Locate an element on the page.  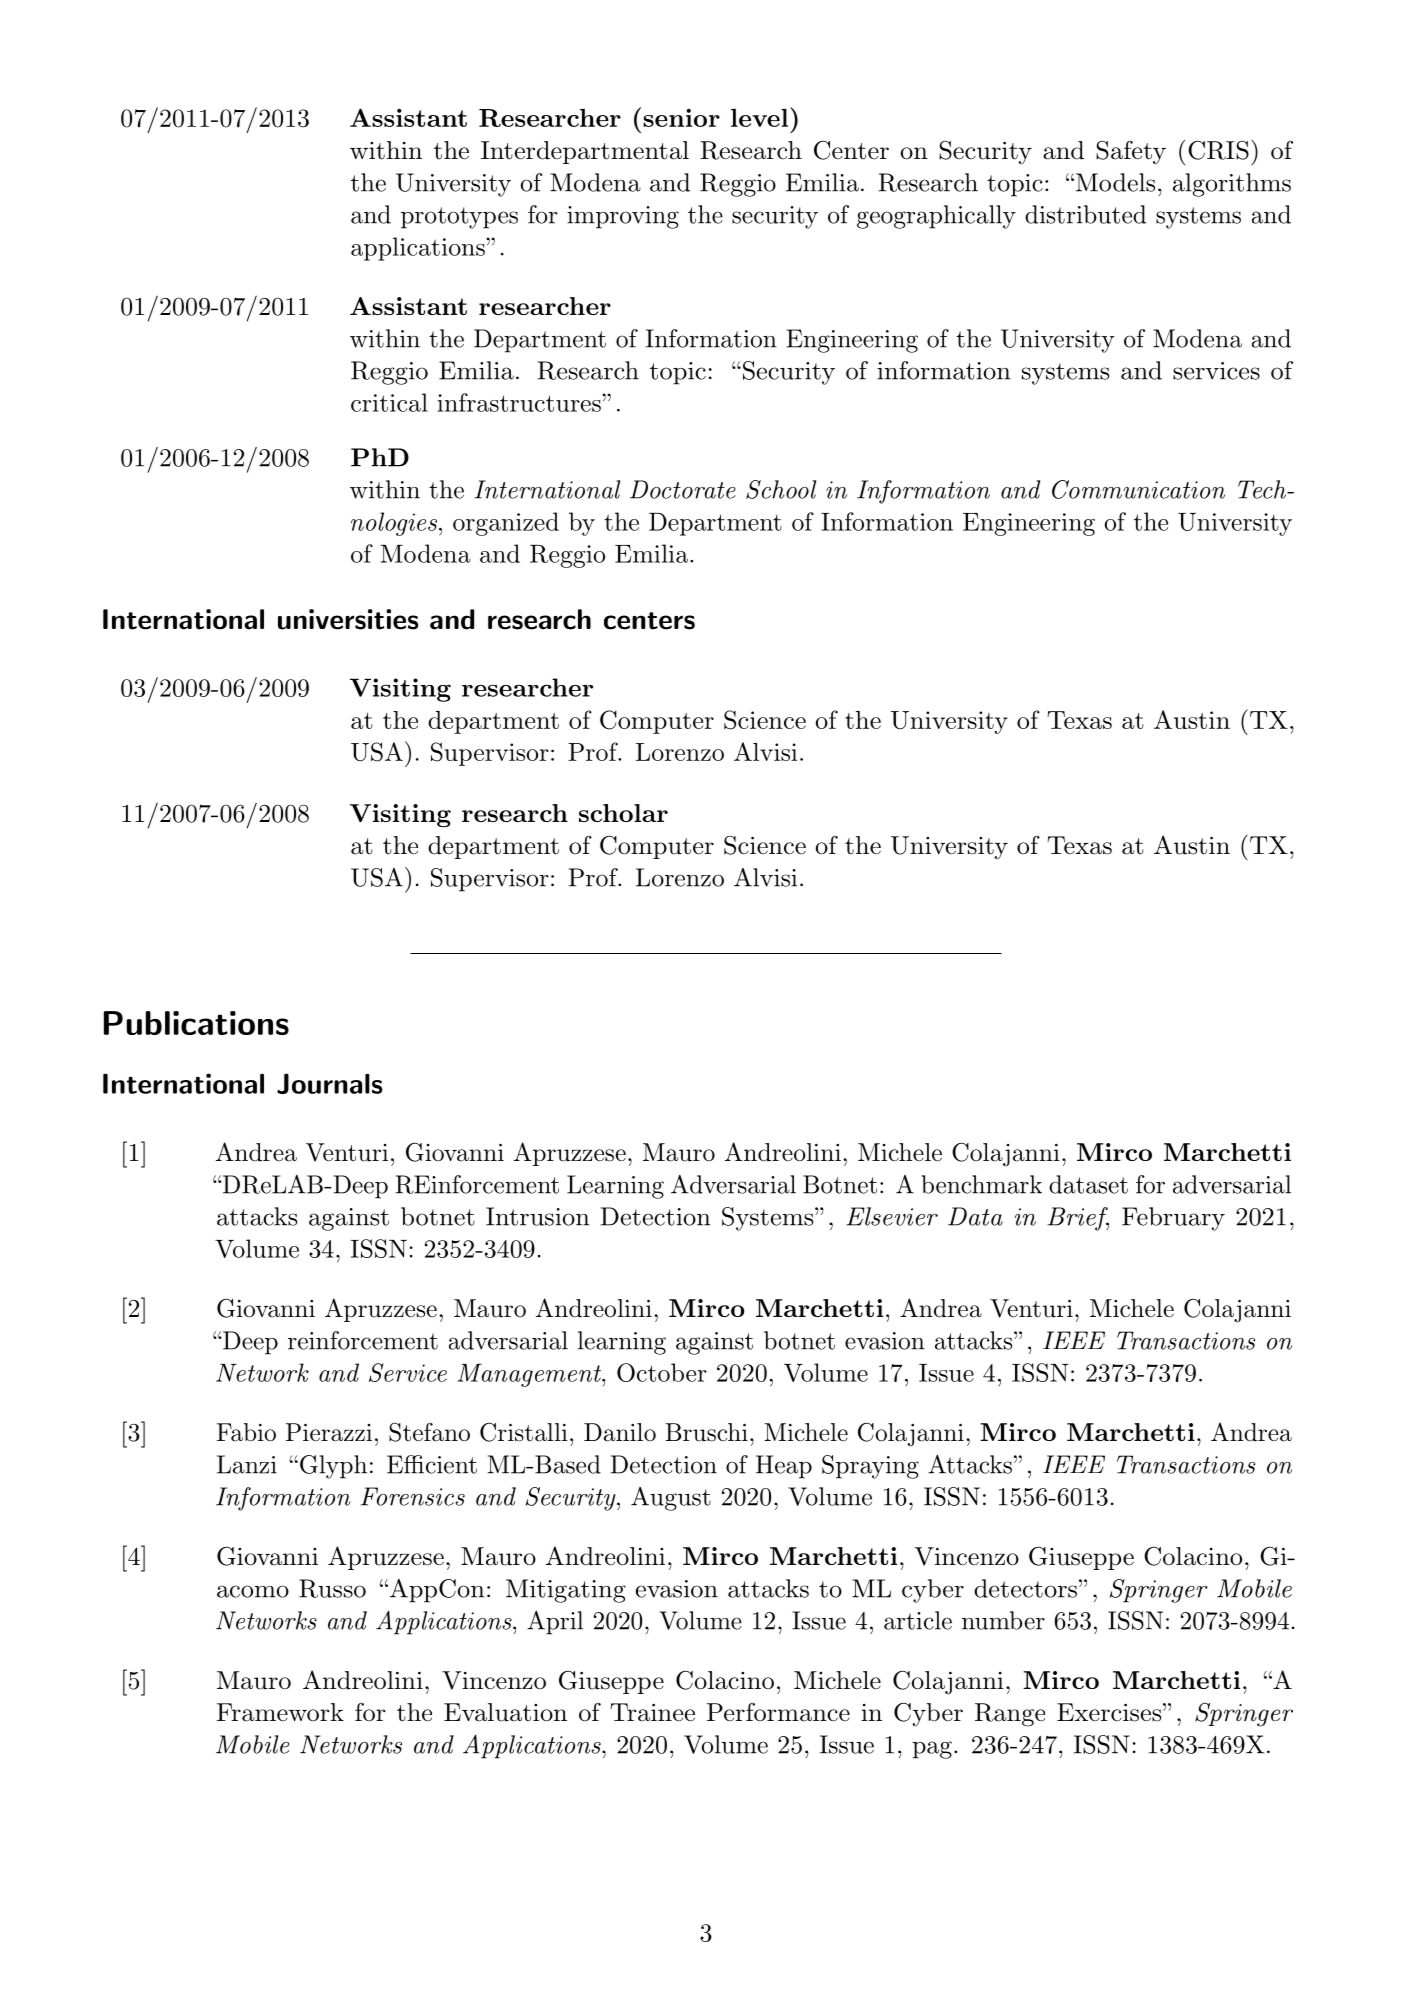
scholar is located at coordinates (623, 813).
